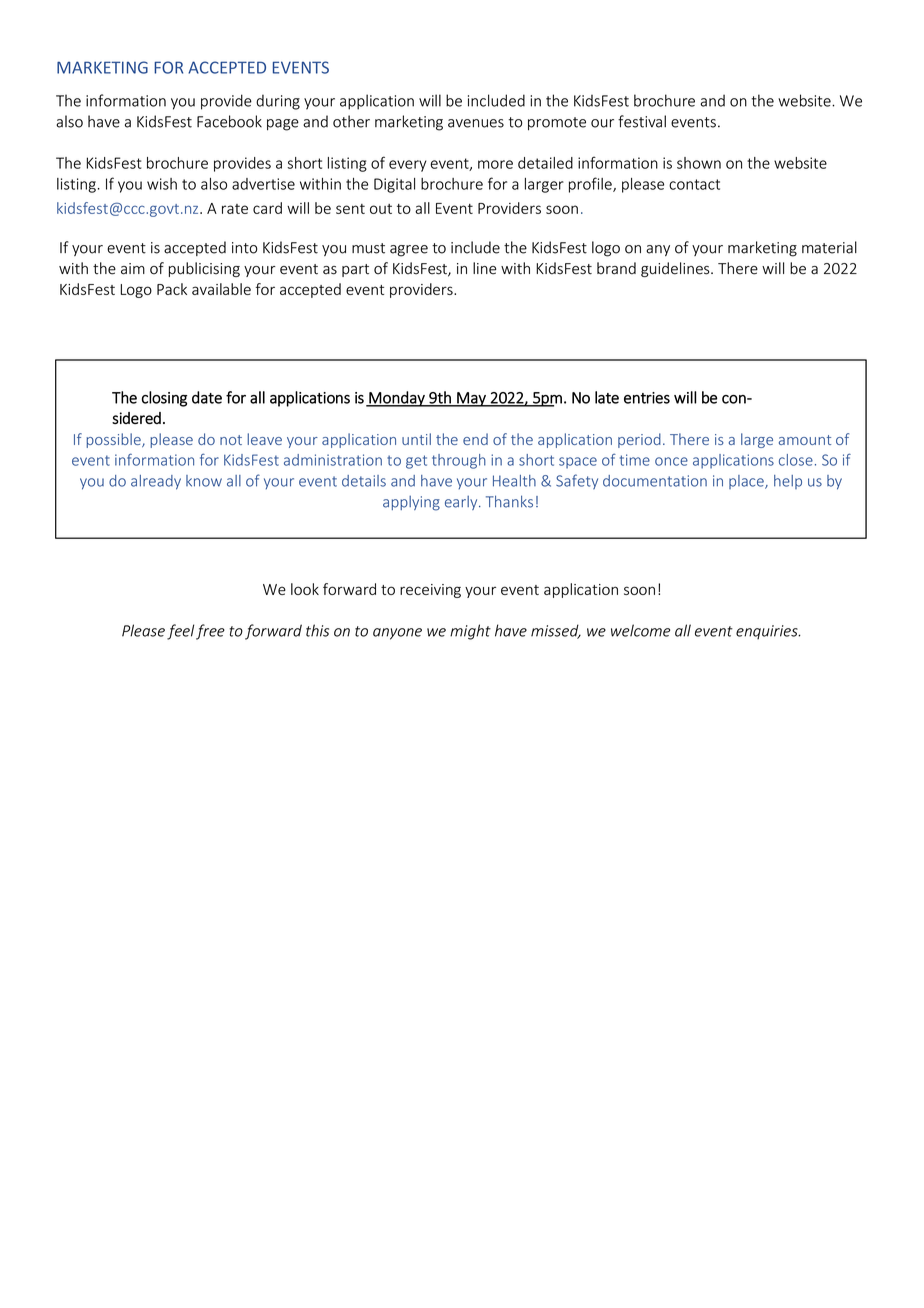  Describe the element at coordinates (229, 121) in the screenshot. I see `Facebook` at that location.
